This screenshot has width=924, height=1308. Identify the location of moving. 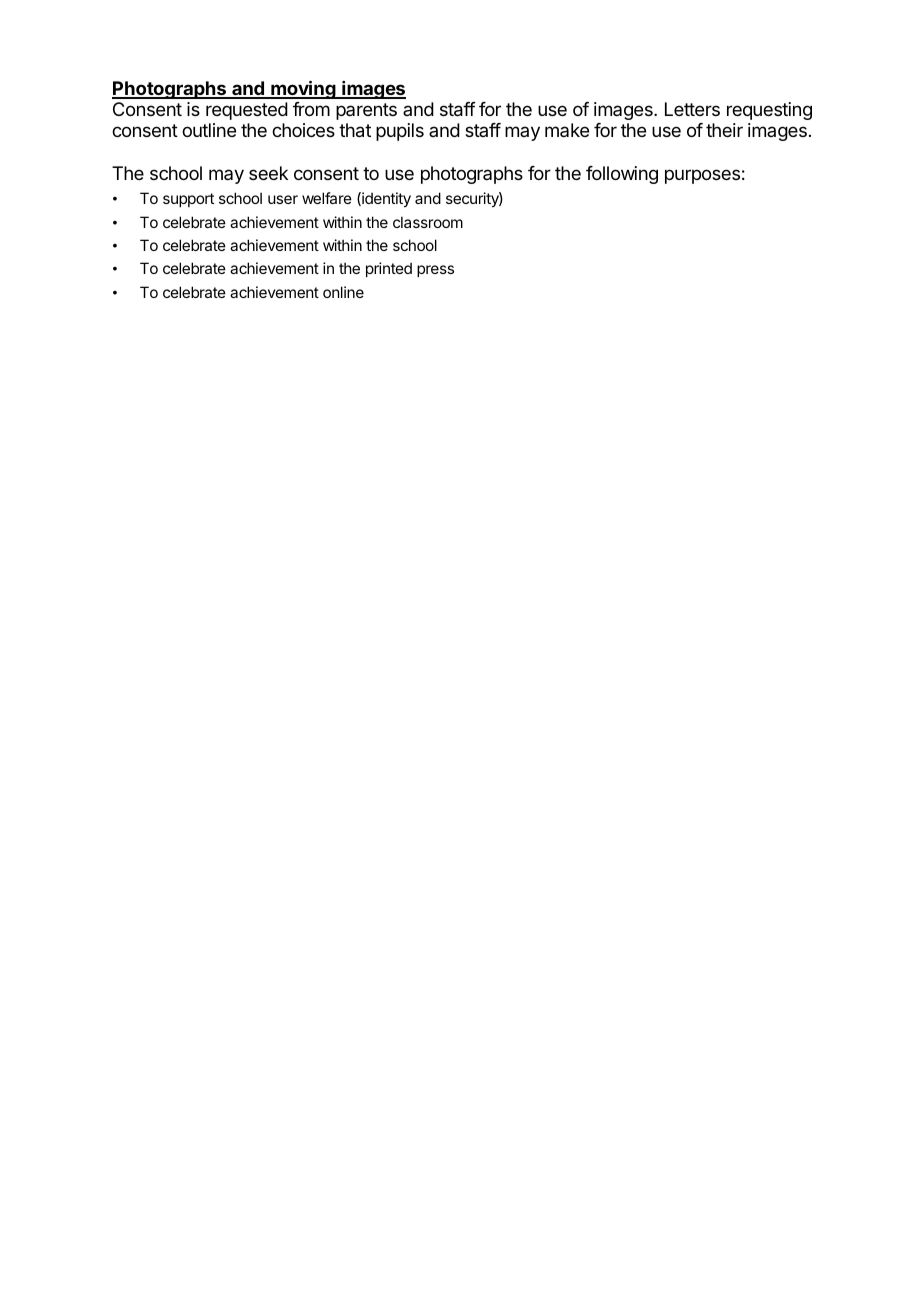
(303, 89).
